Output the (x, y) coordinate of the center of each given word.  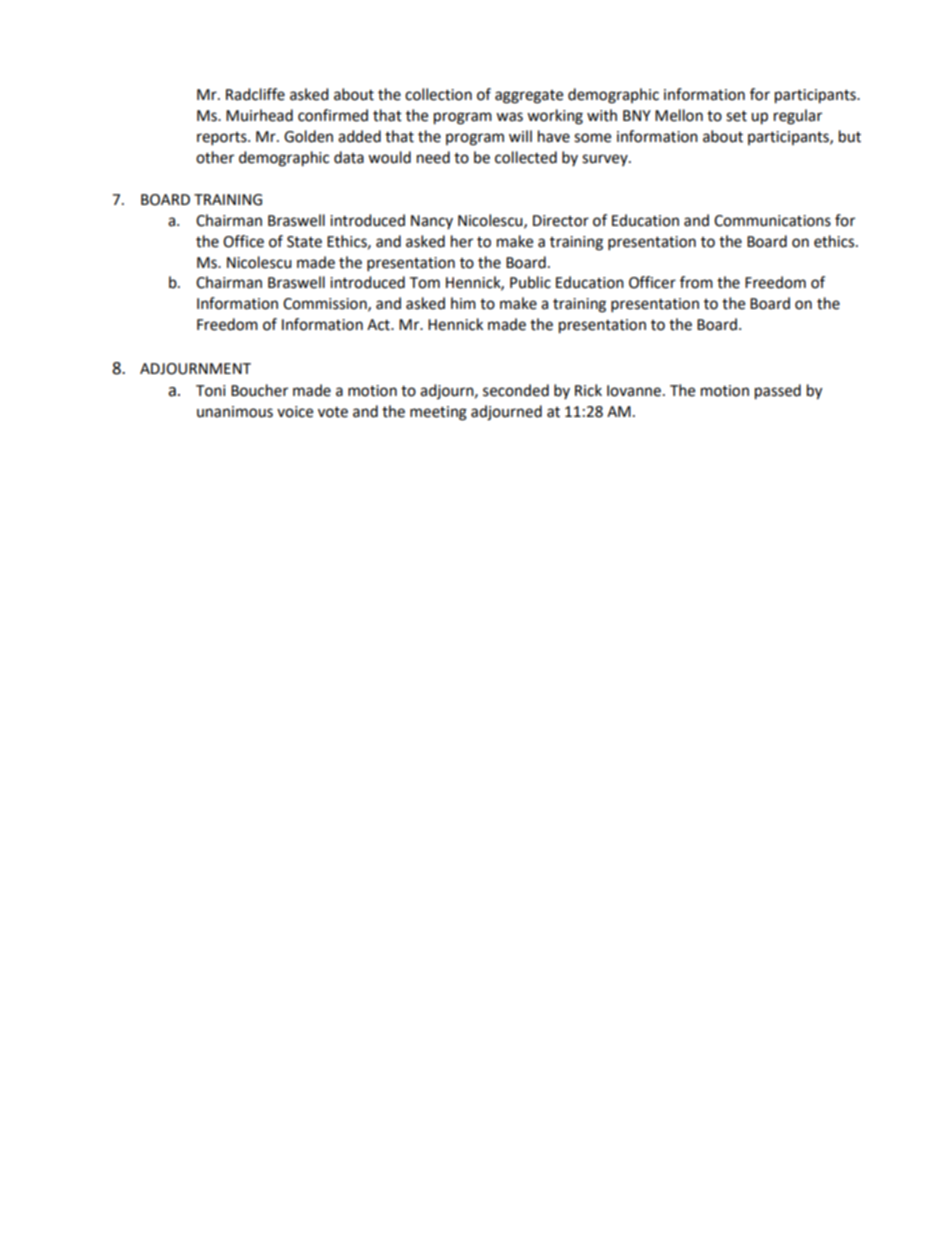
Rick (588, 390)
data (349, 157)
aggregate (529, 97)
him (463, 303)
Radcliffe (255, 94)
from (696, 282)
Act (379, 325)
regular (798, 117)
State (304, 242)
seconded (516, 390)
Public (530, 282)
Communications (772, 221)
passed (778, 392)
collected (526, 157)
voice (295, 412)
